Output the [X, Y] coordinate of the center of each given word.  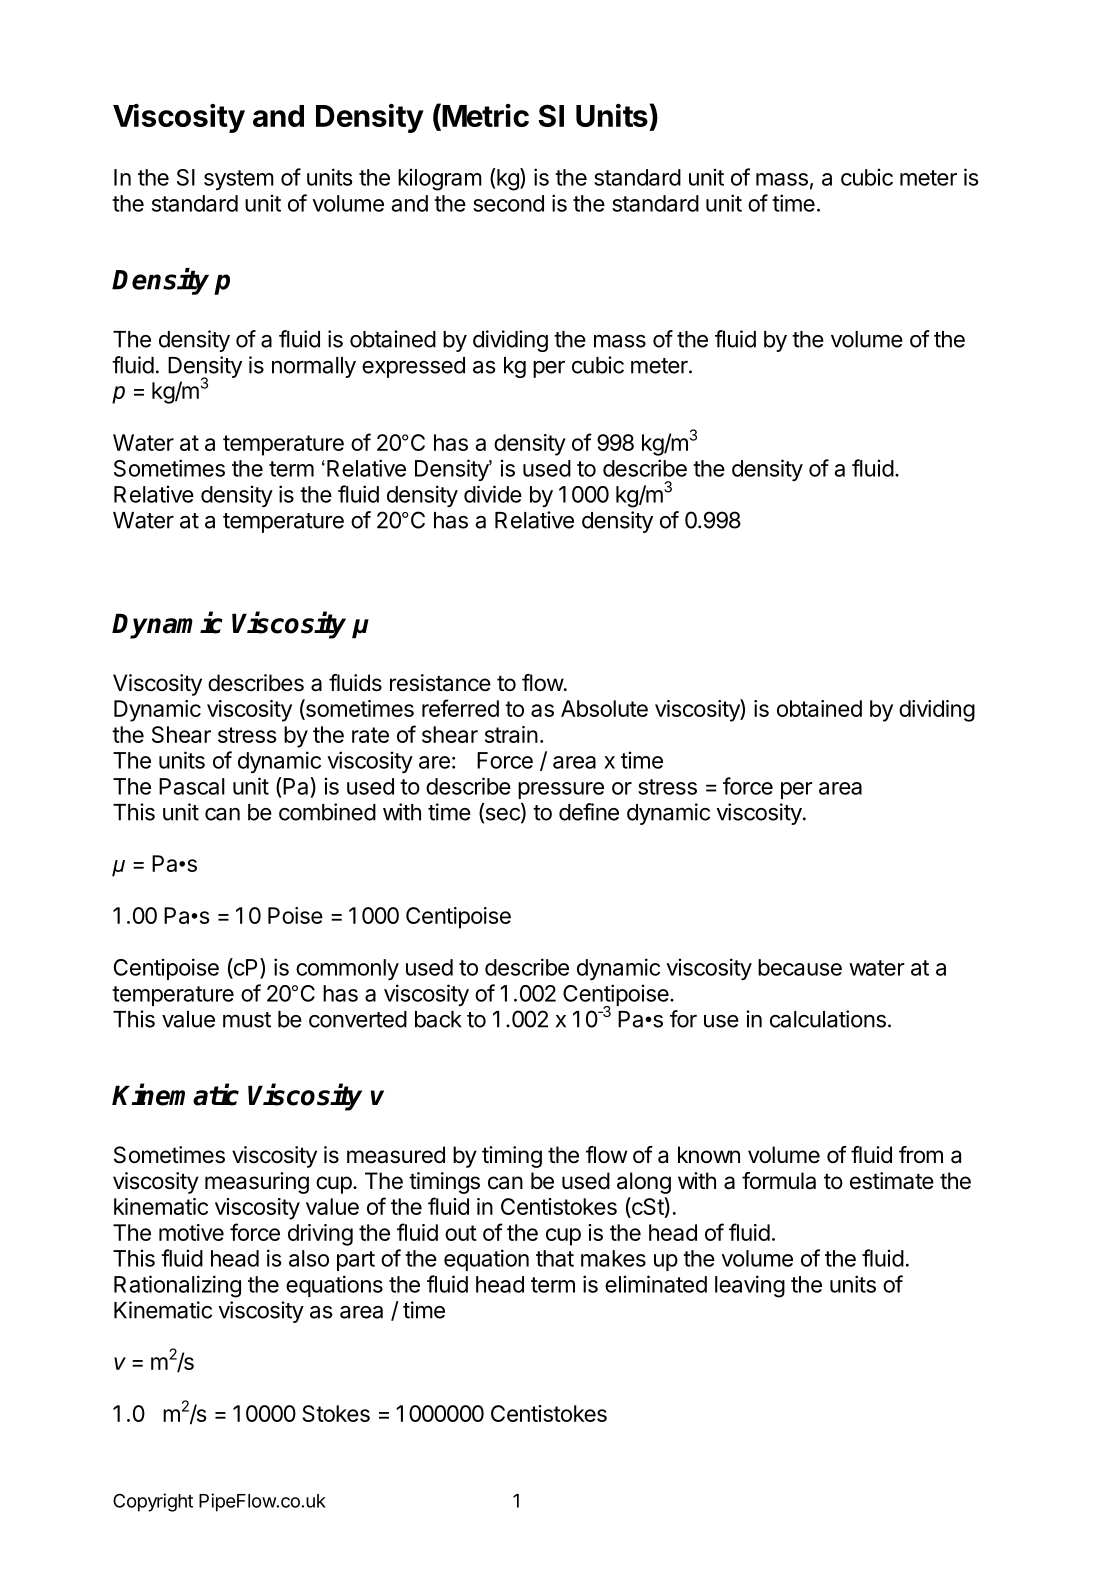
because [800, 967]
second [508, 203]
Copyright [153, 1502]
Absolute [604, 708]
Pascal [192, 786]
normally [314, 367]
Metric [484, 115]
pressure [561, 790]
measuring [257, 1183]
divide [493, 494]
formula [779, 1181]
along [644, 1183]
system [239, 180]
